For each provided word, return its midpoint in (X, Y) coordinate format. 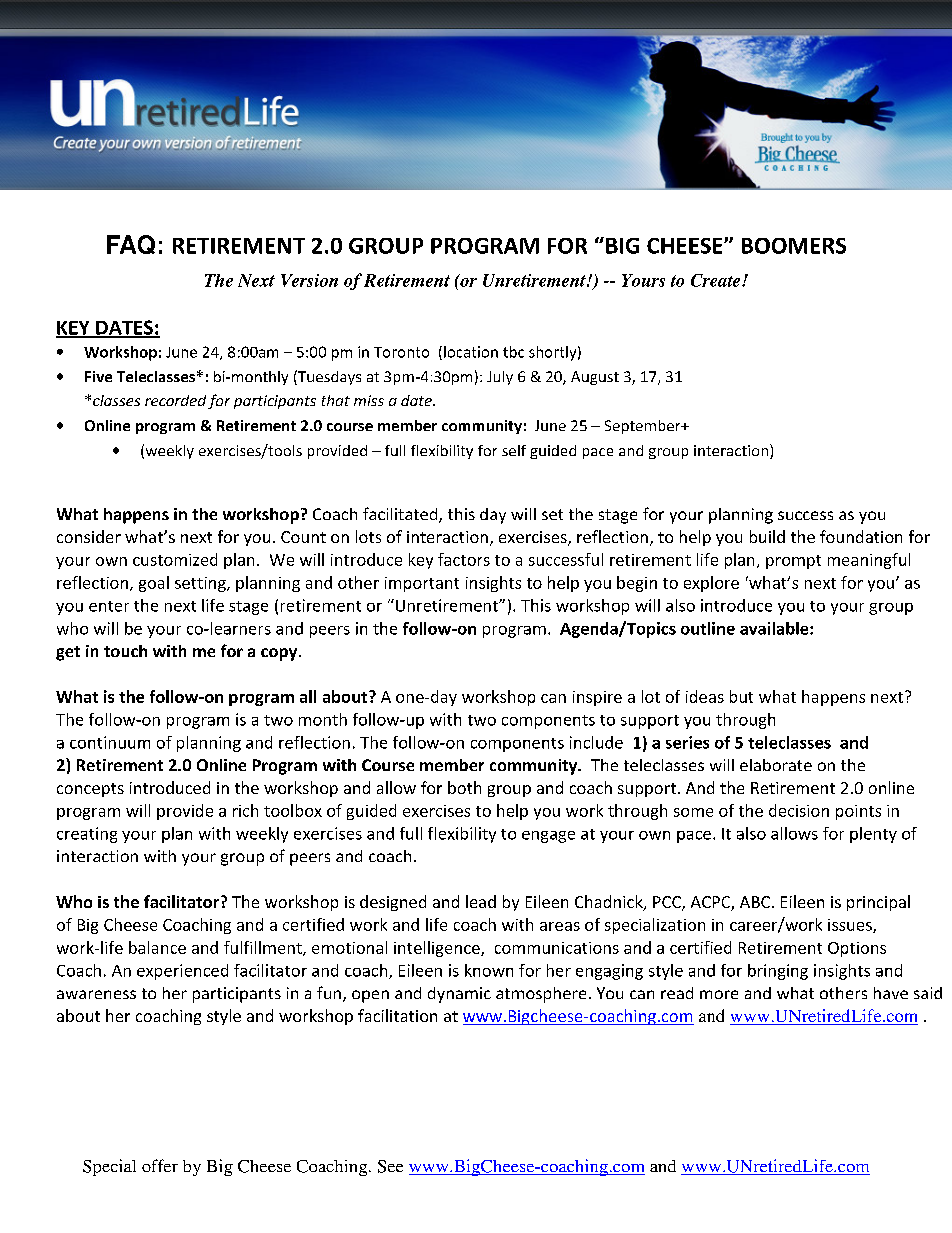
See (390, 1166)
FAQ (131, 244)
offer (160, 1165)
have (891, 993)
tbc (513, 352)
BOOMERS (794, 246)
